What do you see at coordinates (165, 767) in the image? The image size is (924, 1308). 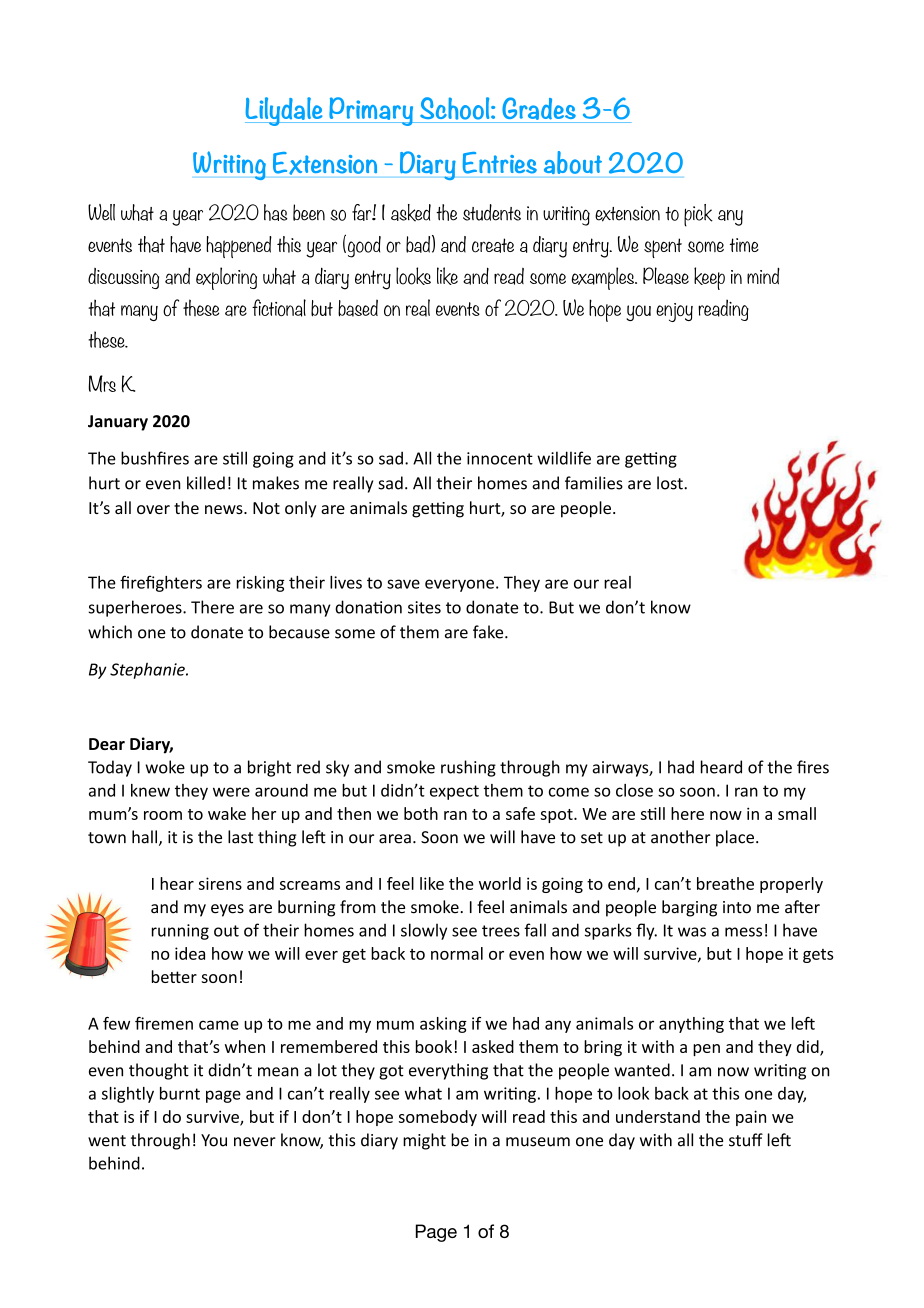 I see `woke` at bounding box center [165, 767].
